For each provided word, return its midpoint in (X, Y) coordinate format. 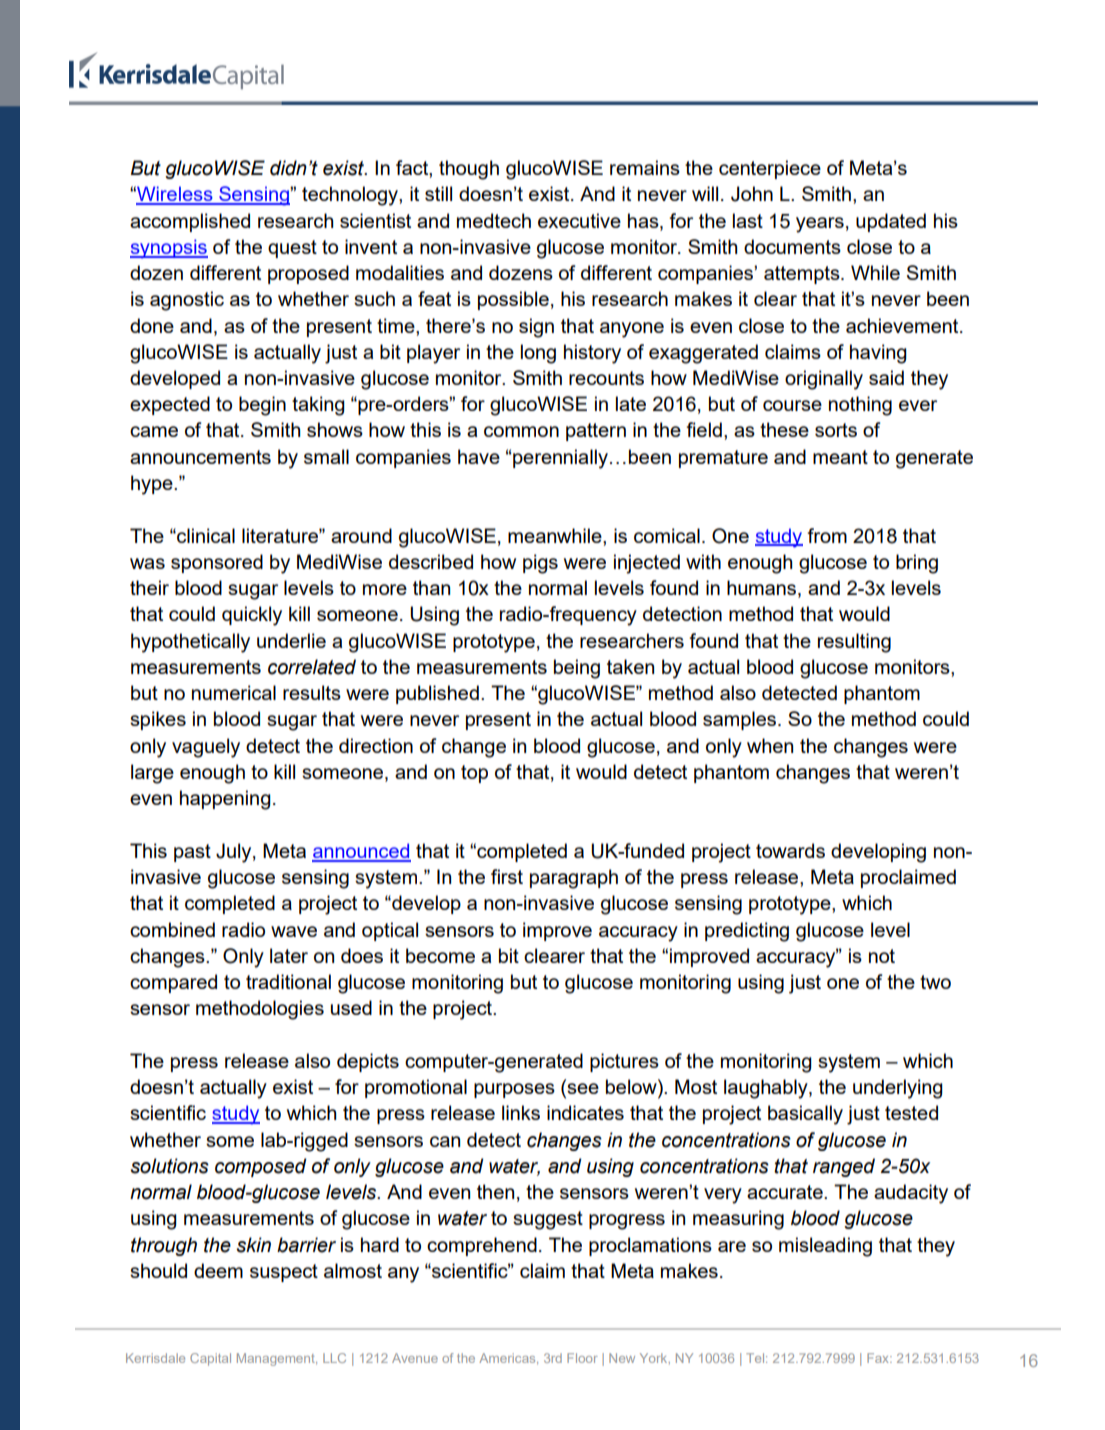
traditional (288, 981)
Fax (879, 1358)
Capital (210, 1359)
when (770, 745)
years (820, 225)
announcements (200, 457)
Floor (582, 1358)
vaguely (206, 748)
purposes (514, 1090)
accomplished (190, 222)
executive (579, 220)
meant (840, 457)
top (474, 774)
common (521, 431)
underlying (898, 1089)
